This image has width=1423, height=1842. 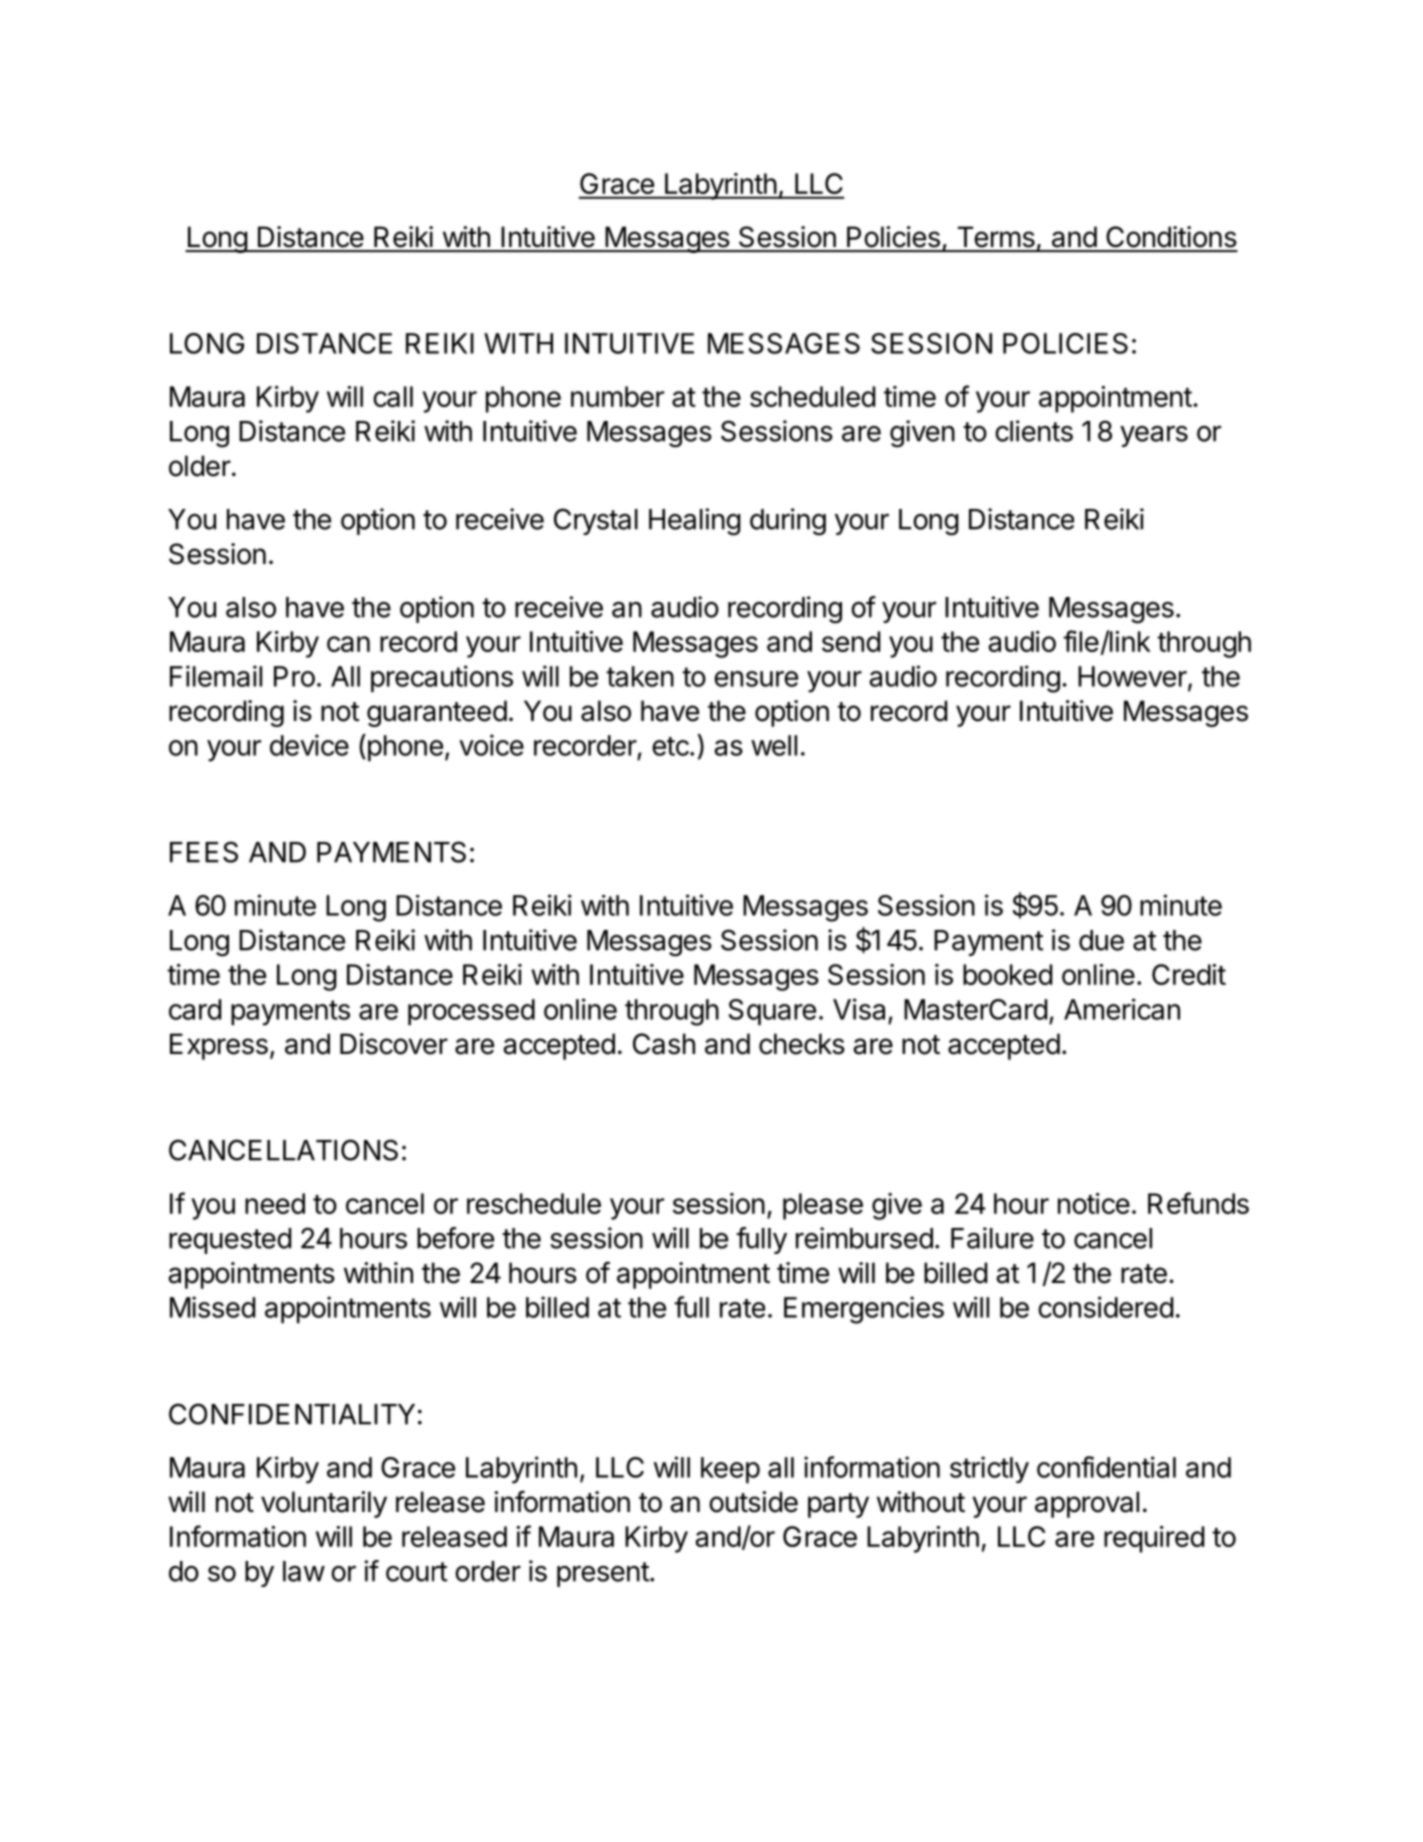 I want to click on American, so click(x=1122, y=1009).
